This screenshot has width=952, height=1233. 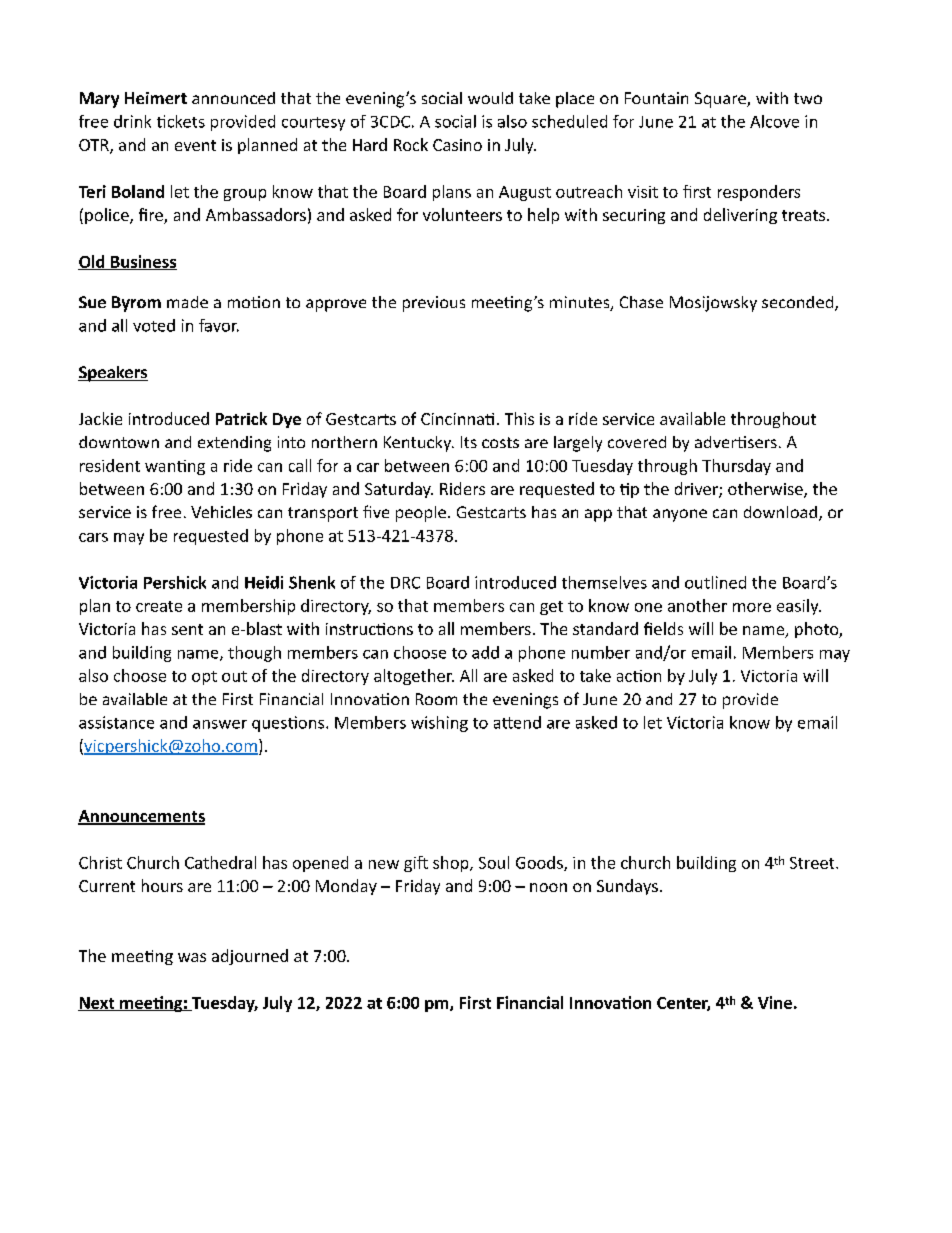 I want to click on Vehicles, so click(x=221, y=512).
